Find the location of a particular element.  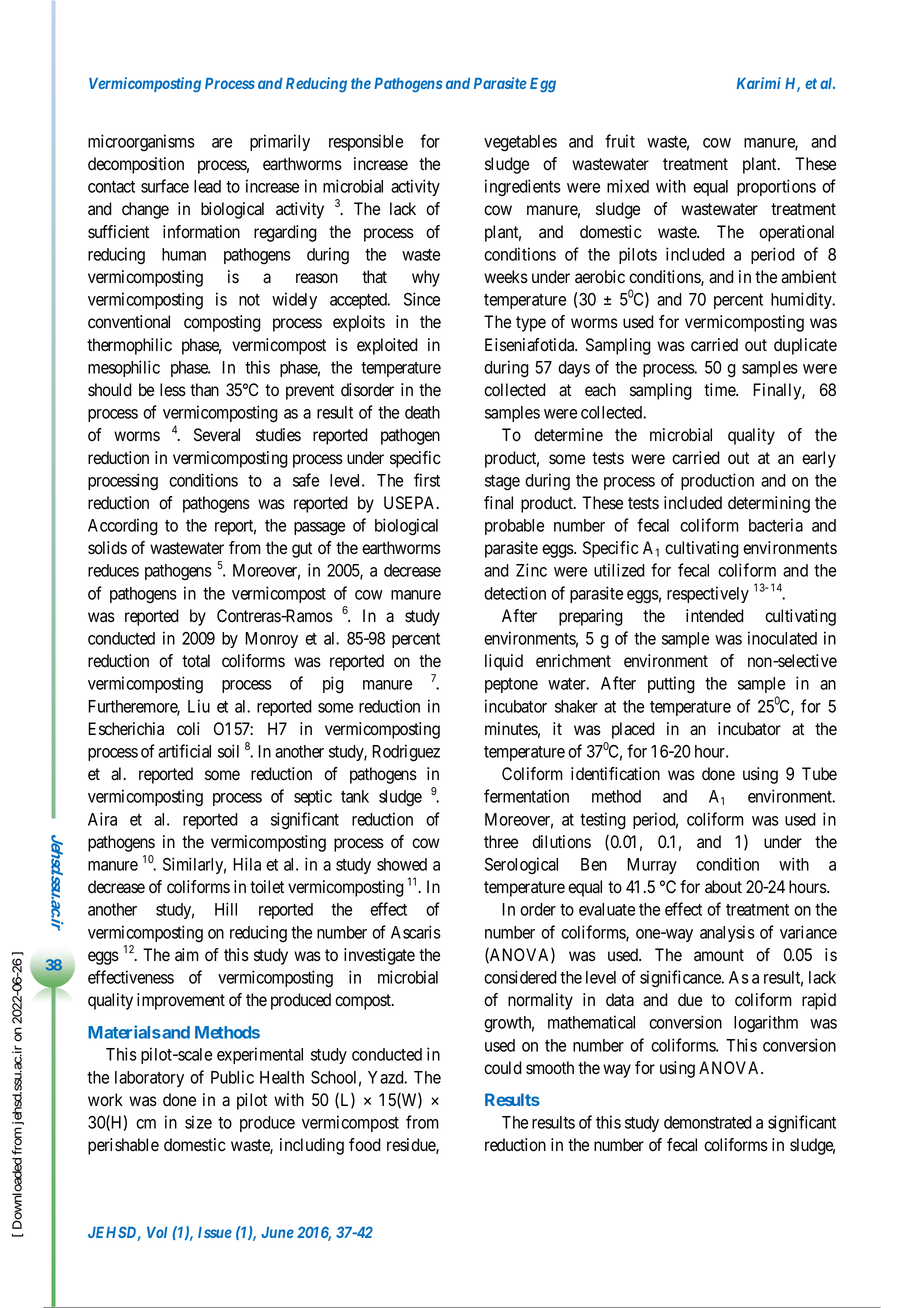

liquid is located at coordinates (504, 662).
